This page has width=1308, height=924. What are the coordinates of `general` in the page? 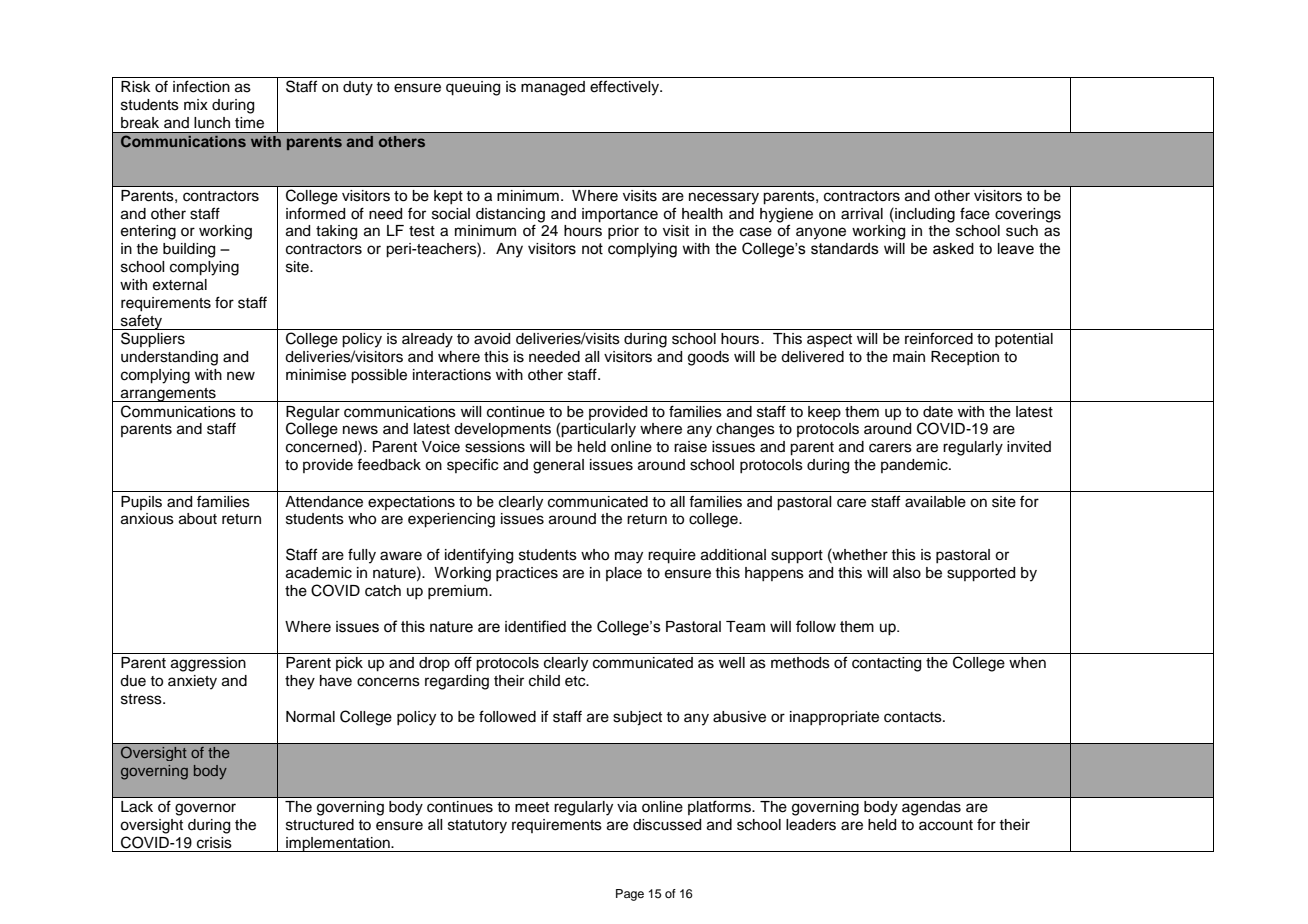 It's located at (558, 466).
